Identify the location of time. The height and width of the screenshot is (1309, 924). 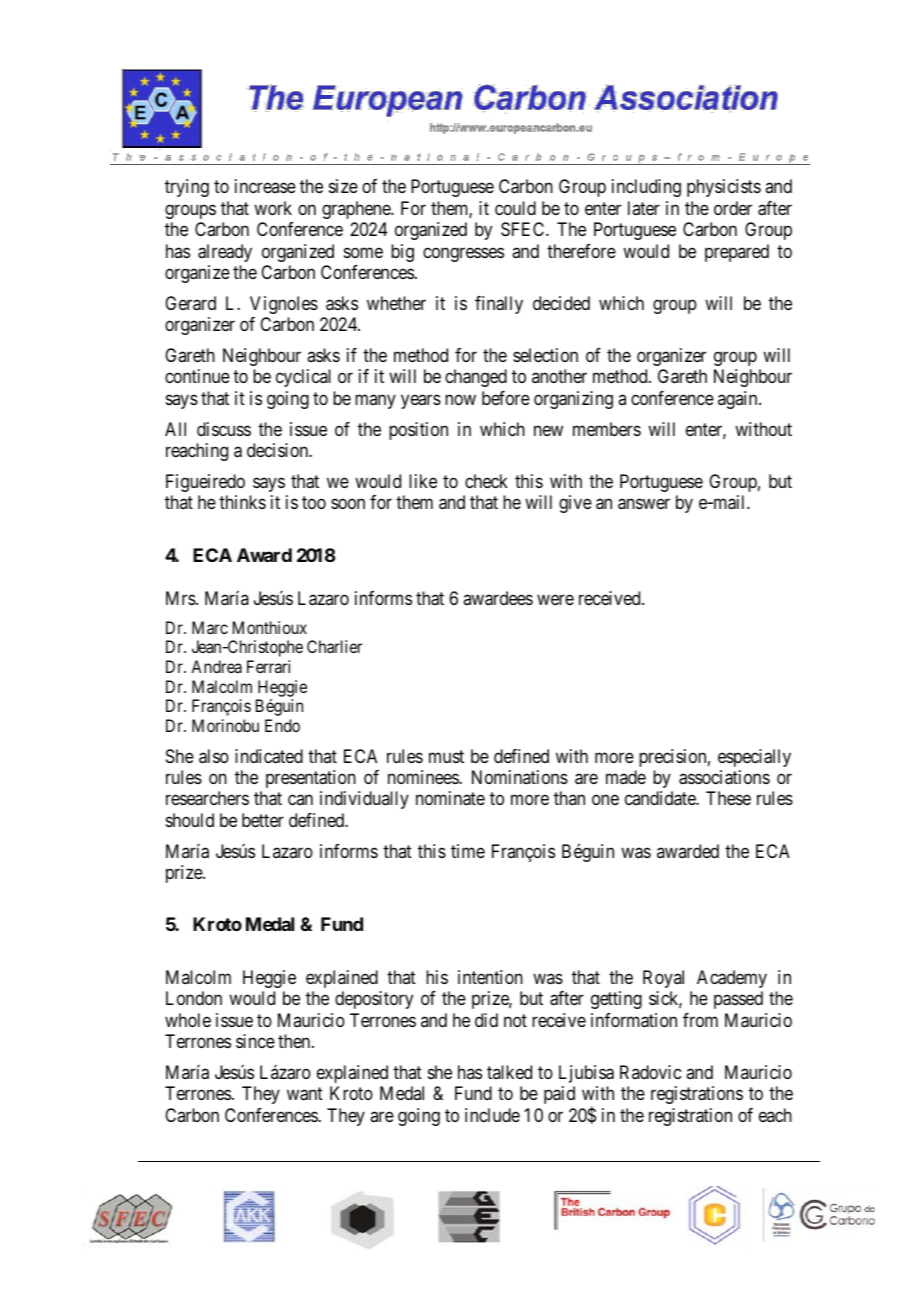
(468, 851).
